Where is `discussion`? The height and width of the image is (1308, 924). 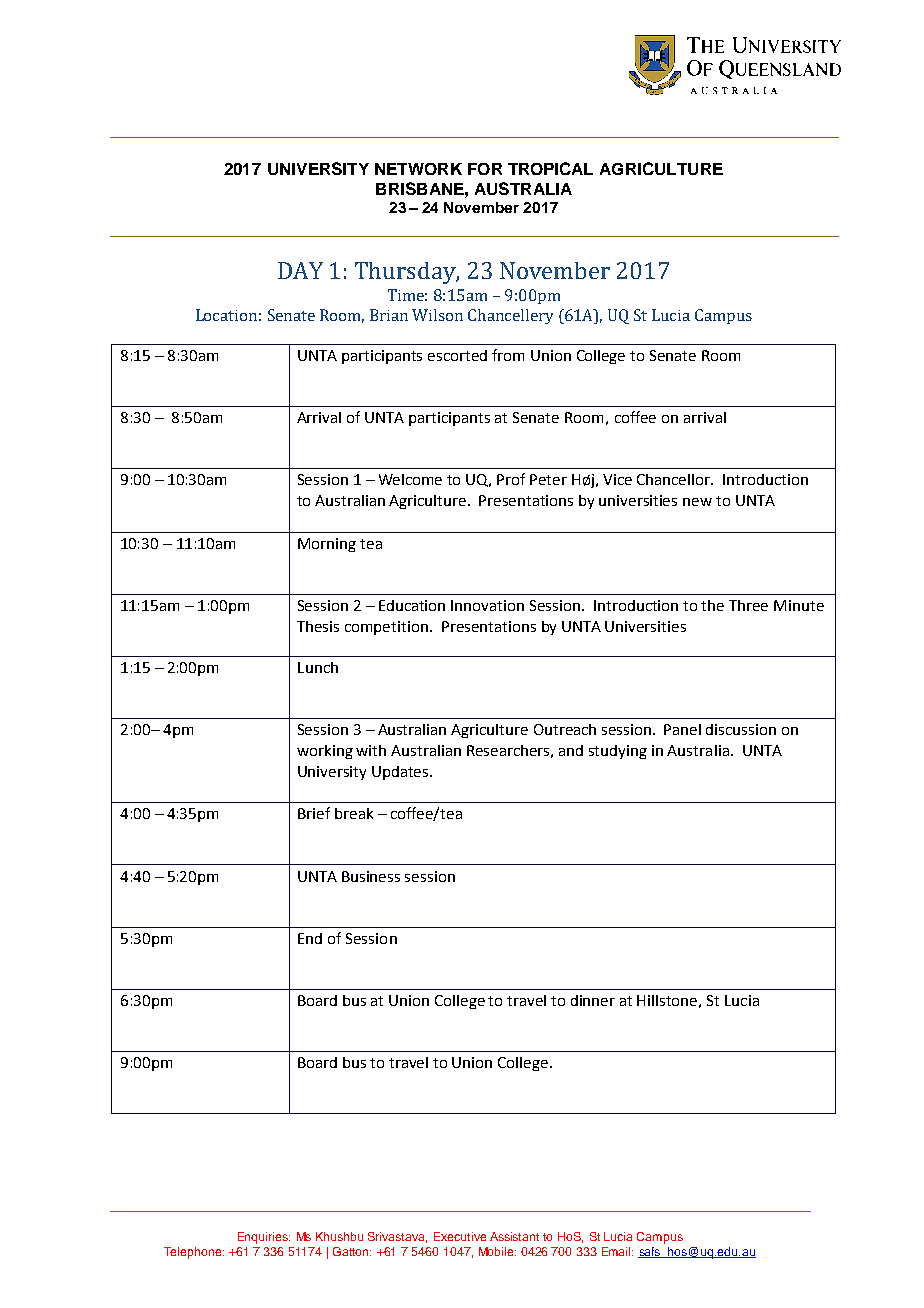
discussion is located at coordinates (741, 729).
